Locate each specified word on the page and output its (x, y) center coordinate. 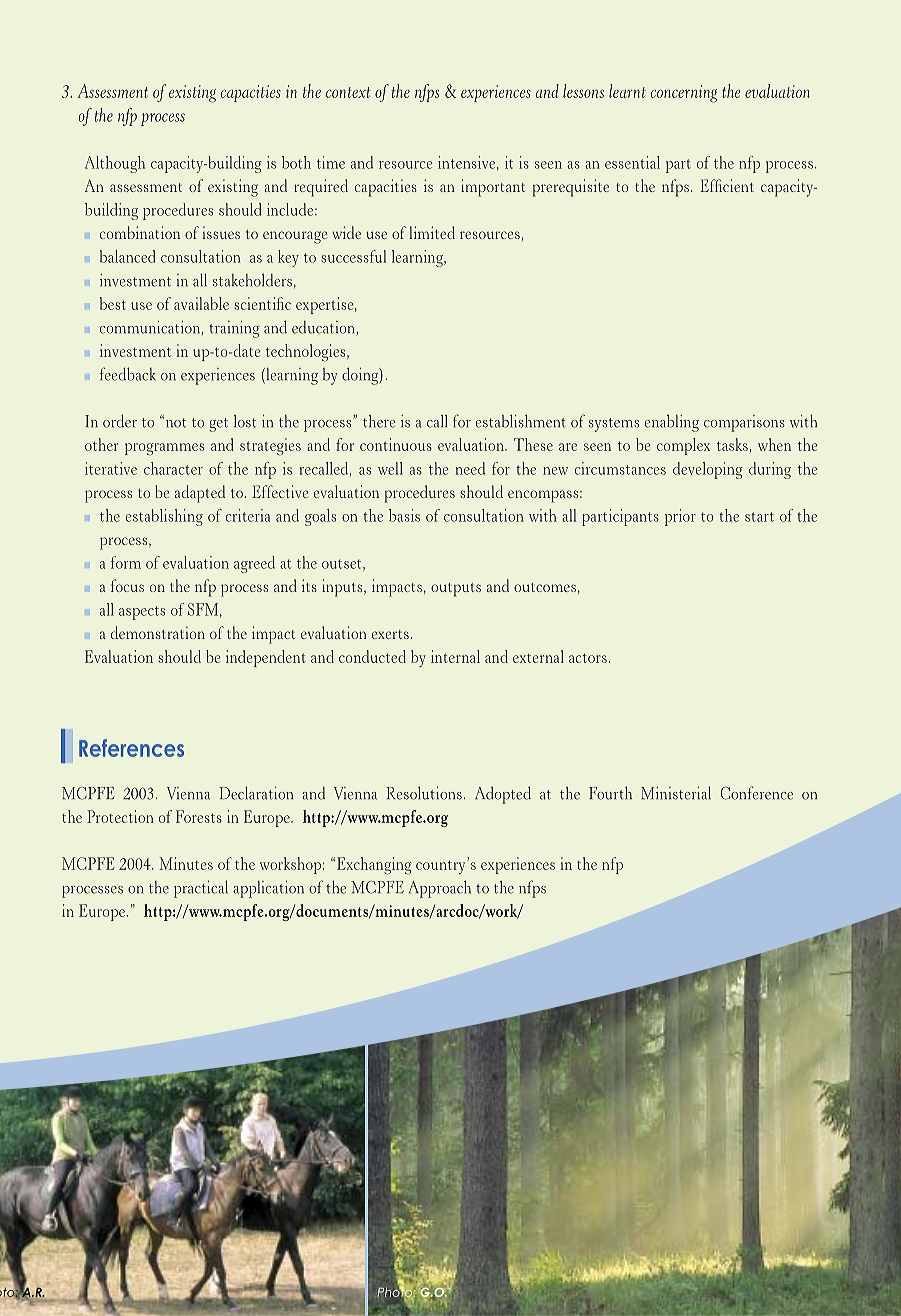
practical (201, 889)
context (348, 92)
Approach (440, 889)
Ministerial (676, 793)
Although (115, 164)
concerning (684, 94)
